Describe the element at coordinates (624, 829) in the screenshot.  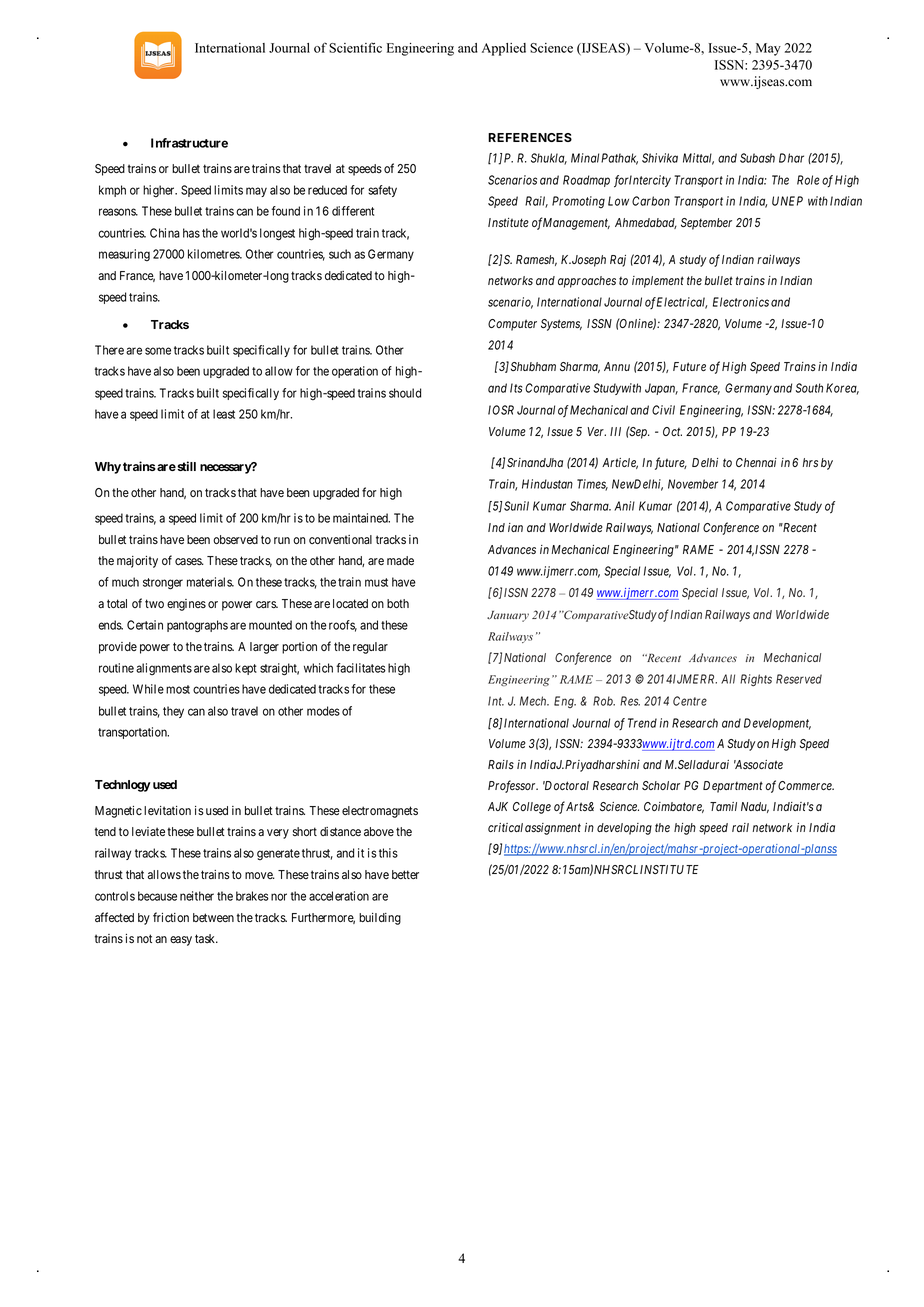
I see `developing` at that location.
